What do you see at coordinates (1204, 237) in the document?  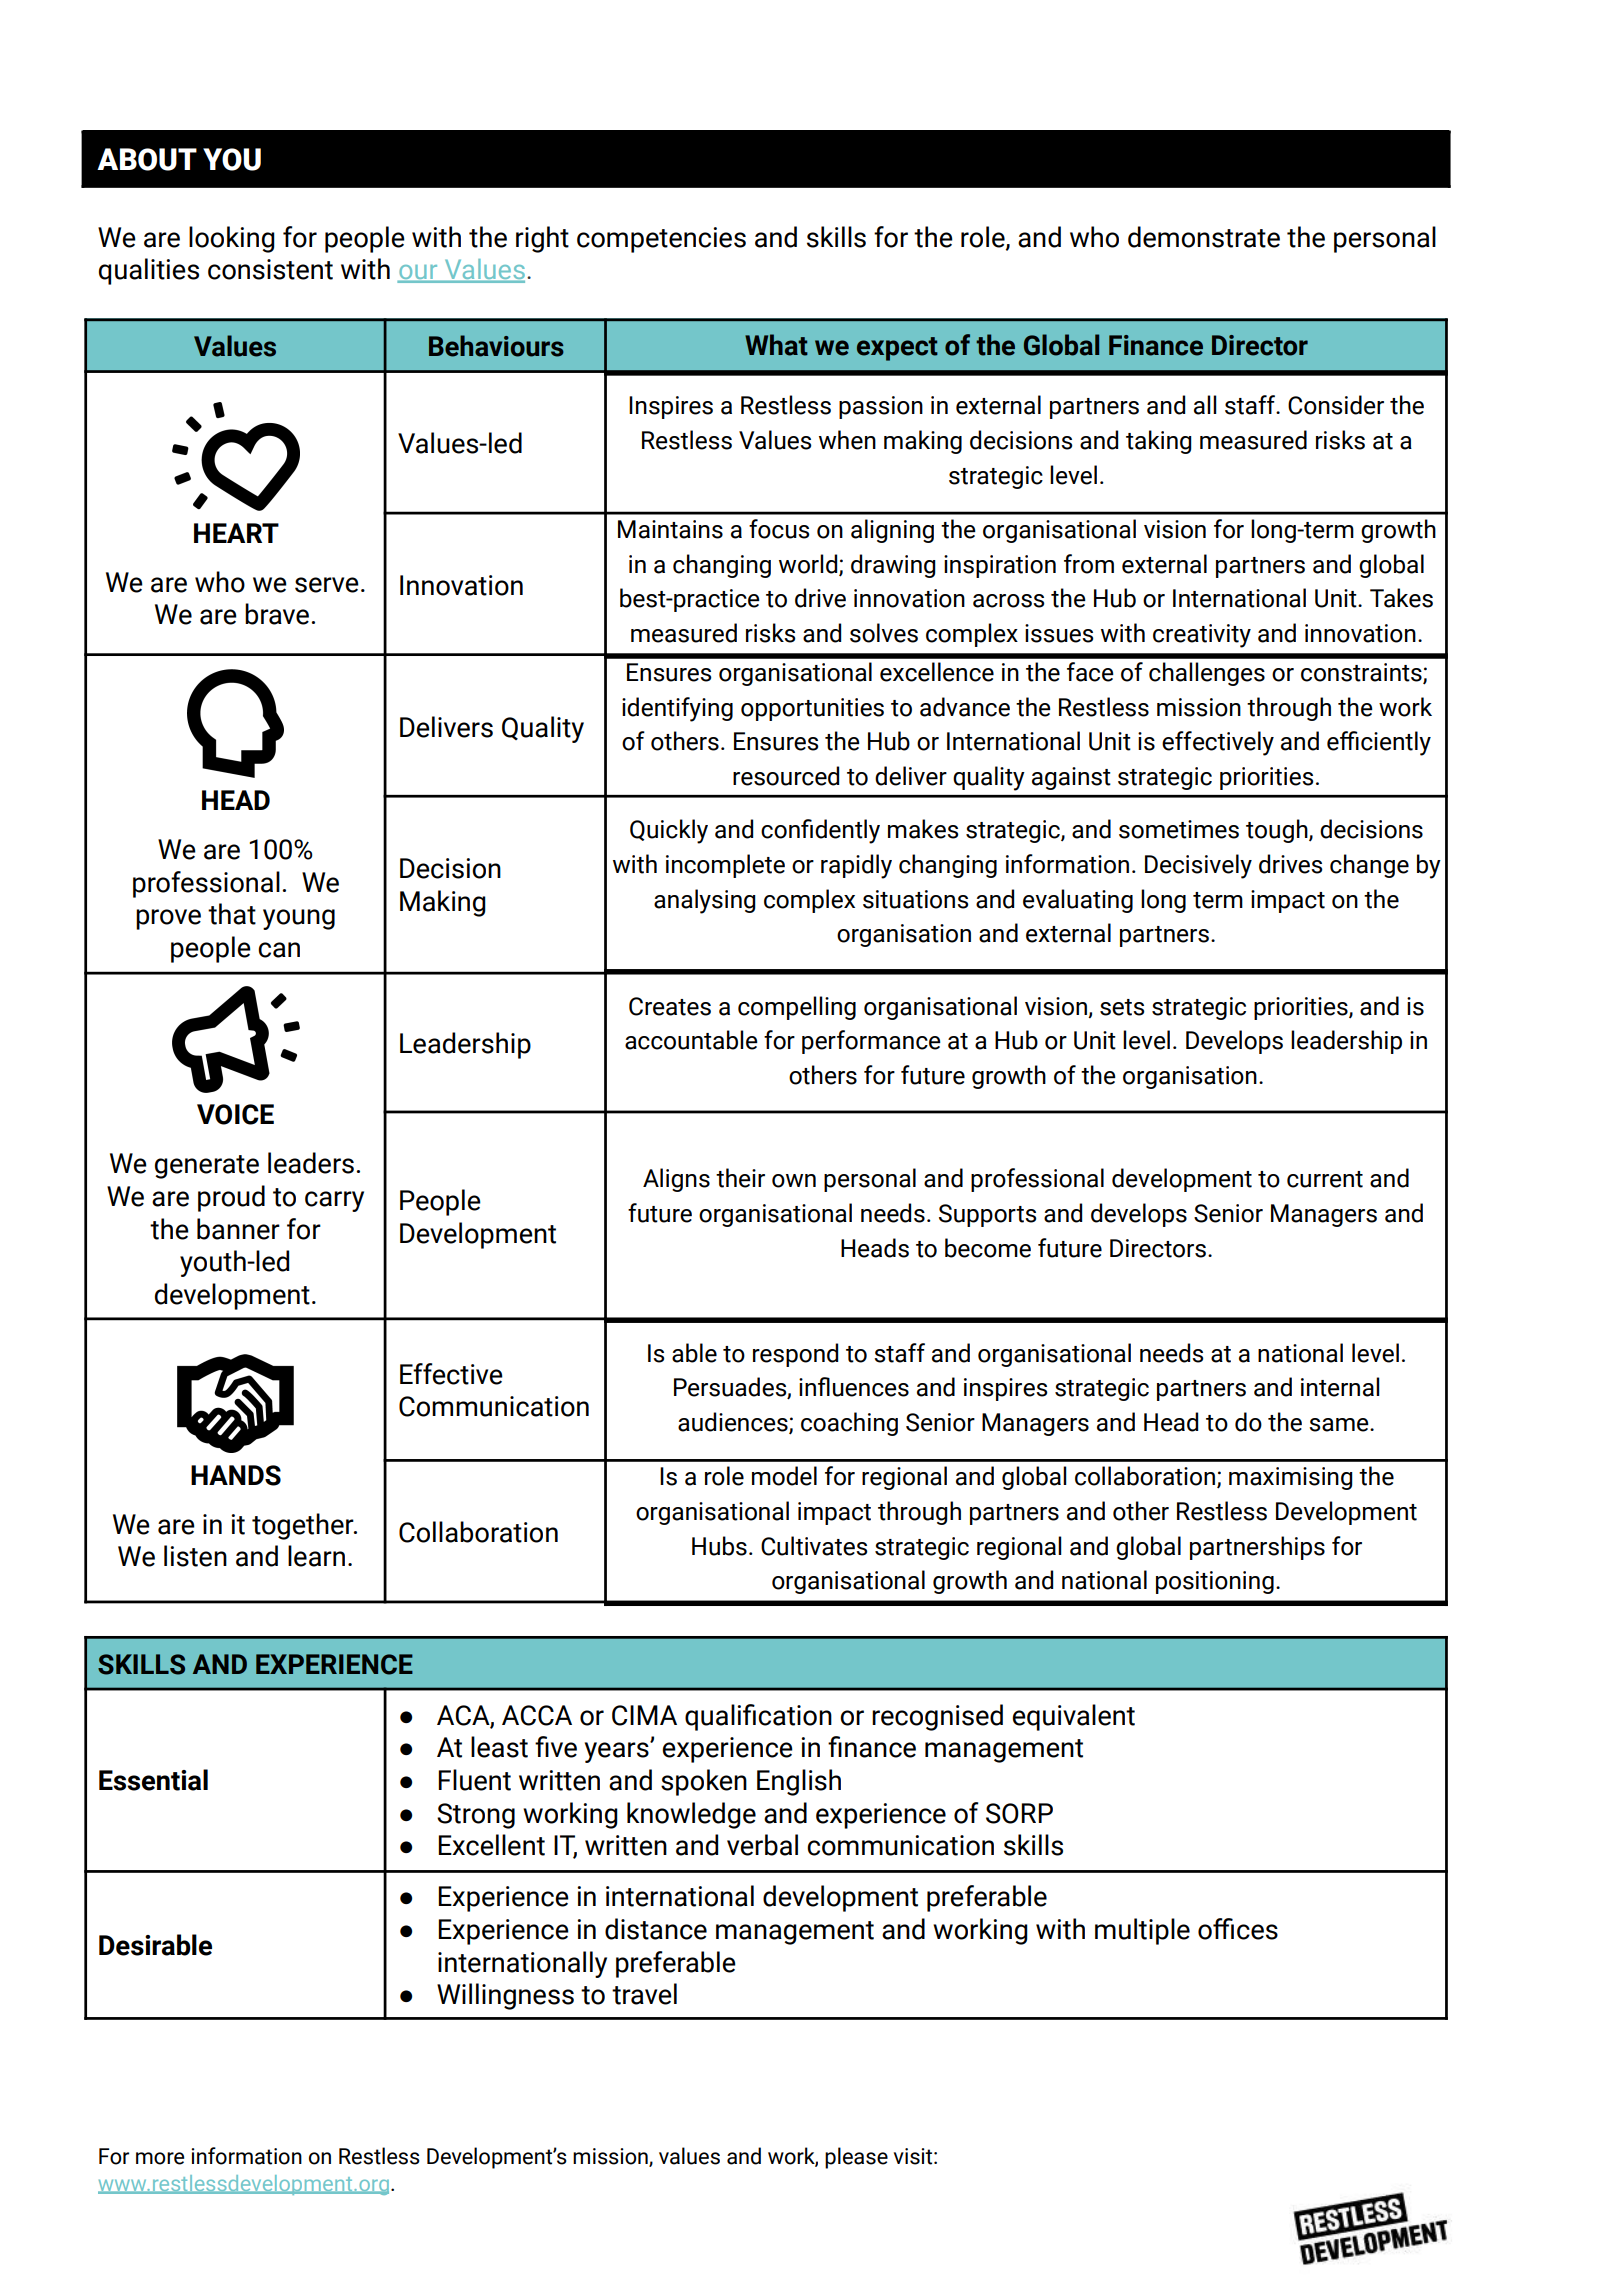 I see `demonstrate` at bounding box center [1204, 237].
